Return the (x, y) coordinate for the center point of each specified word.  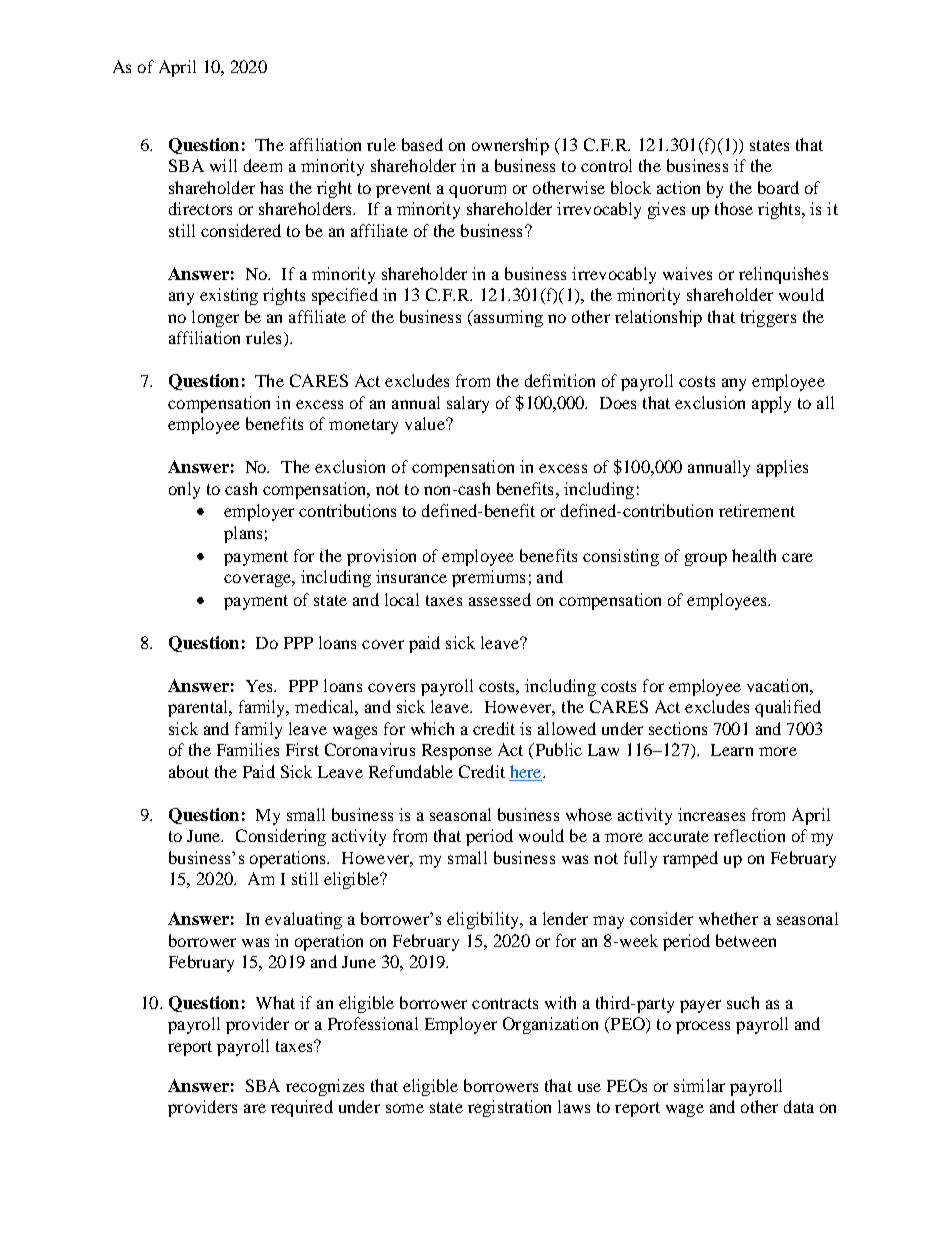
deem (263, 165)
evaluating (303, 920)
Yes (260, 686)
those (734, 208)
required (302, 1108)
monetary (363, 426)
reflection (749, 835)
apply (771, 404)
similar (699, 1085)
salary (468, 404)
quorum (477, 191)
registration (509, 1108)
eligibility (484, 920)
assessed (500, 599)
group (706, 559)
